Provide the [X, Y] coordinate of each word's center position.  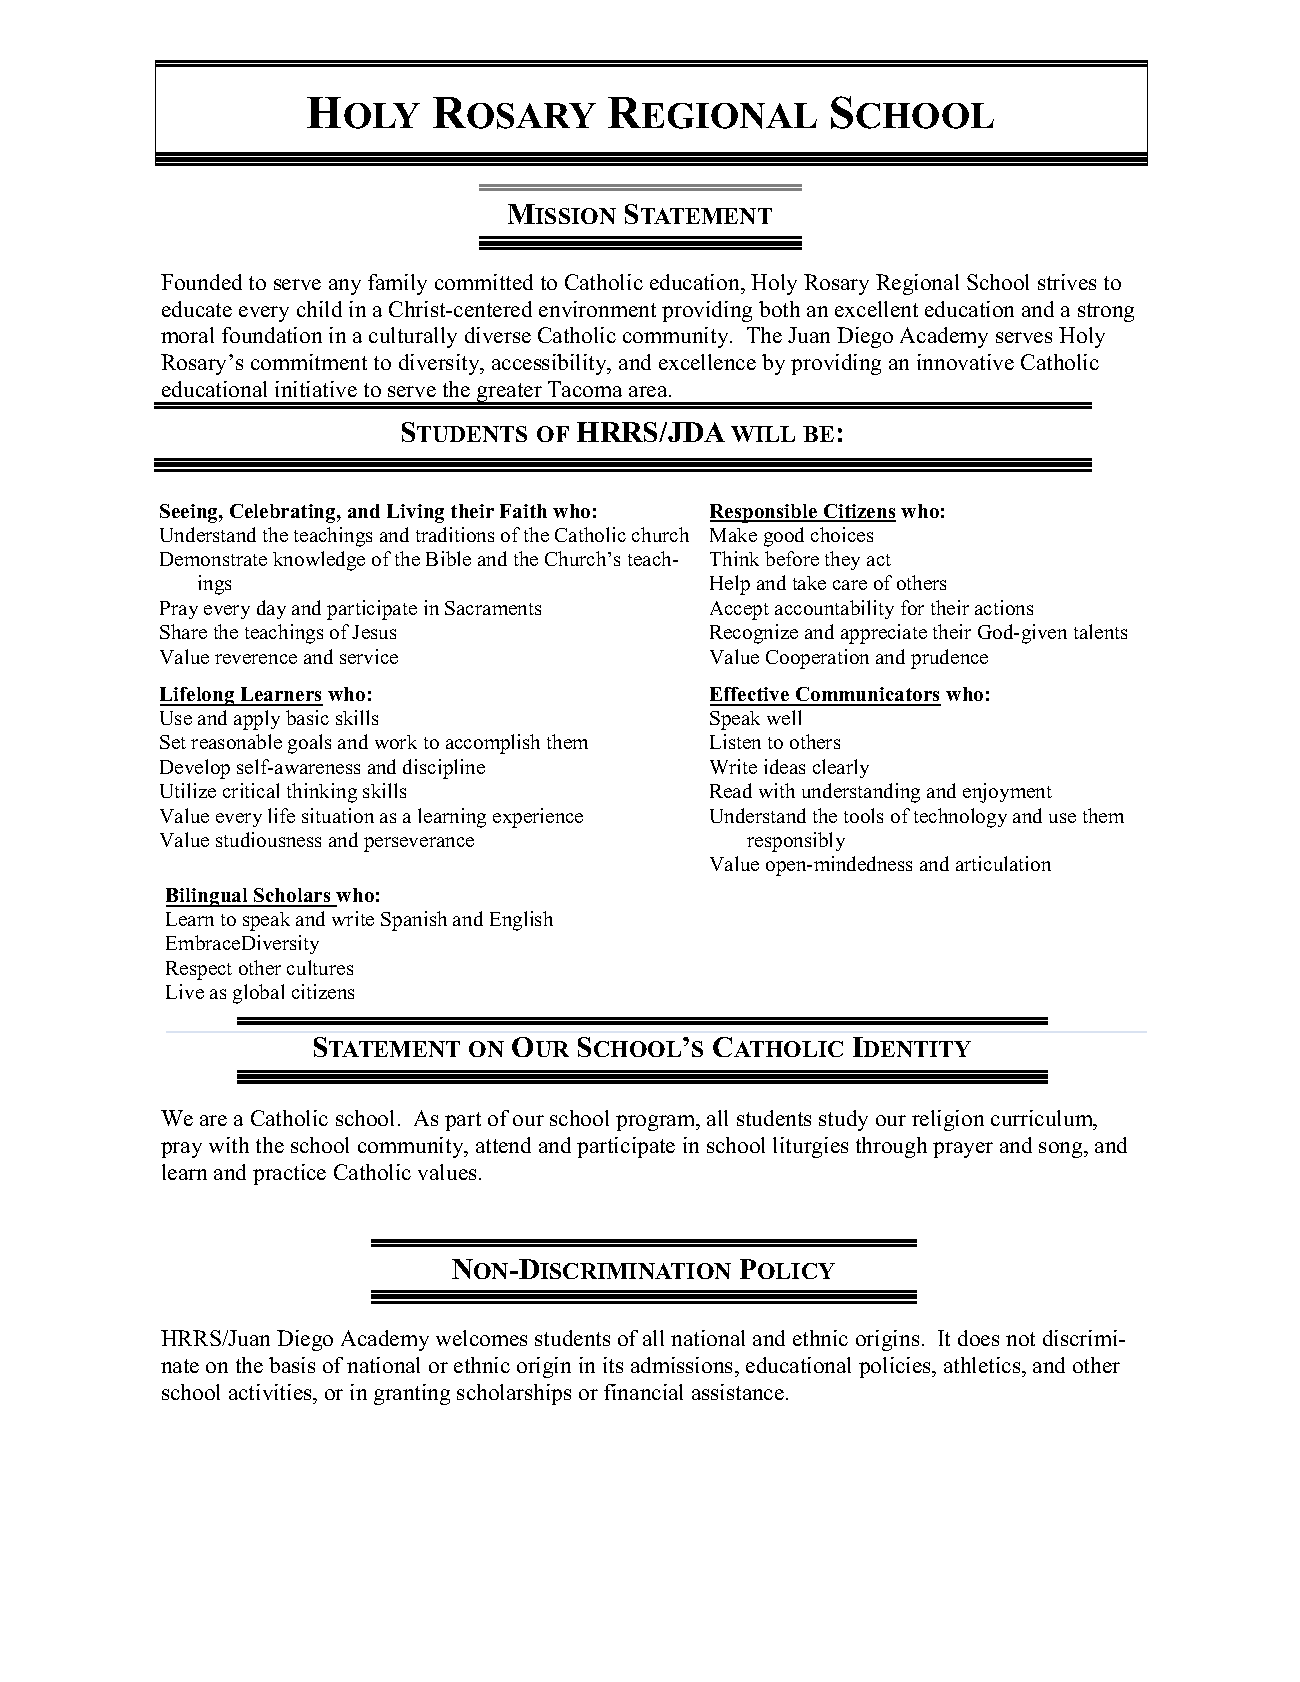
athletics [983, 1365]
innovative [965, 362]
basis [292, 1365]
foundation [272, 335]
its [613, 1365]
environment [597, 309]
